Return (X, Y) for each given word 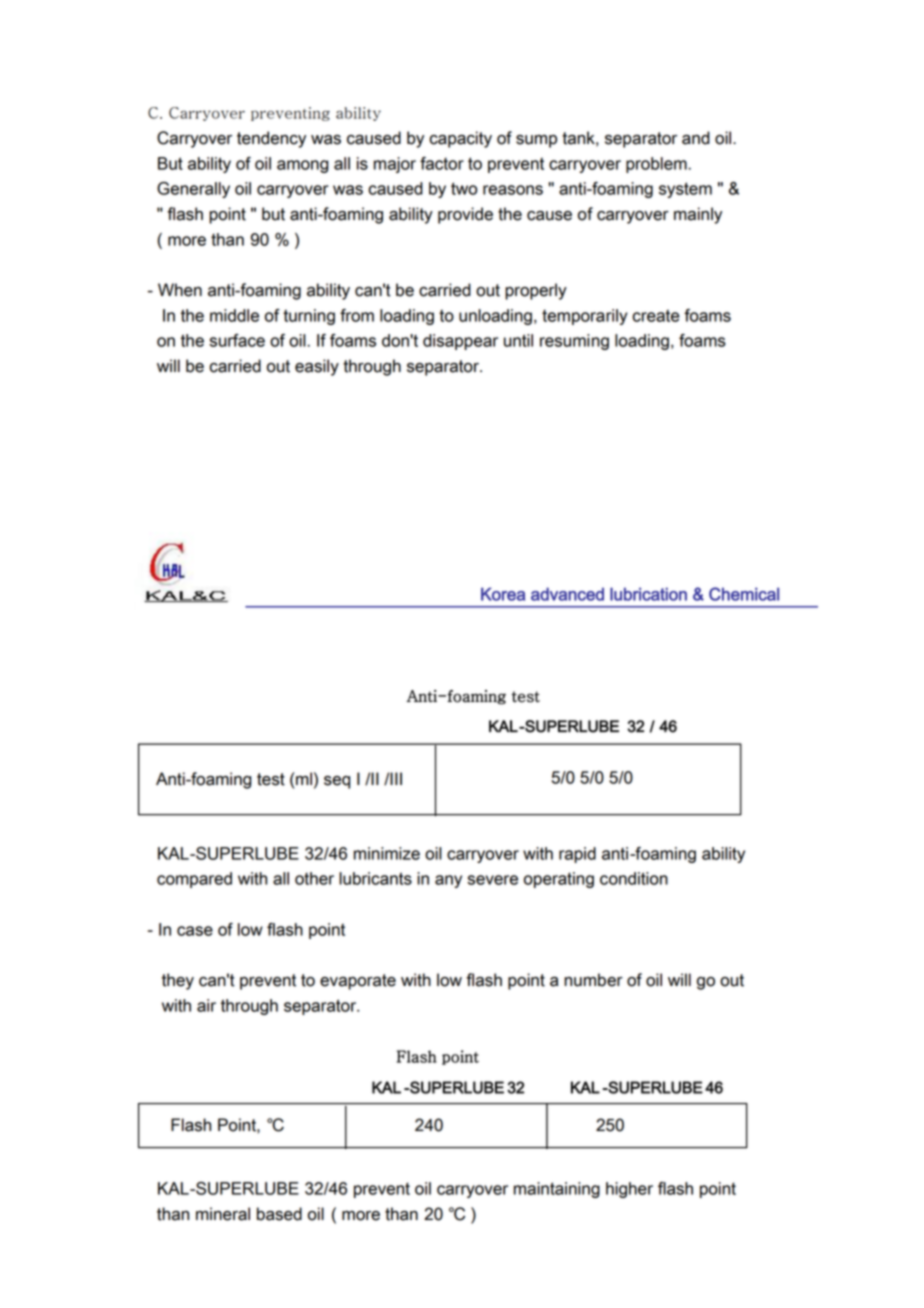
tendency (271, 139)
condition (634, 878)
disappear (460, 342)
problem (657, 165)
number (593, 980)
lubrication (648, 594)
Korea (503, 594)
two (464, 188)
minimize (387, 853)
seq (337, 782)
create (656, 316)
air (206, 1005)
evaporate (358, 982)
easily (317, 367)
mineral (223, 1214)
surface (237, 340)
